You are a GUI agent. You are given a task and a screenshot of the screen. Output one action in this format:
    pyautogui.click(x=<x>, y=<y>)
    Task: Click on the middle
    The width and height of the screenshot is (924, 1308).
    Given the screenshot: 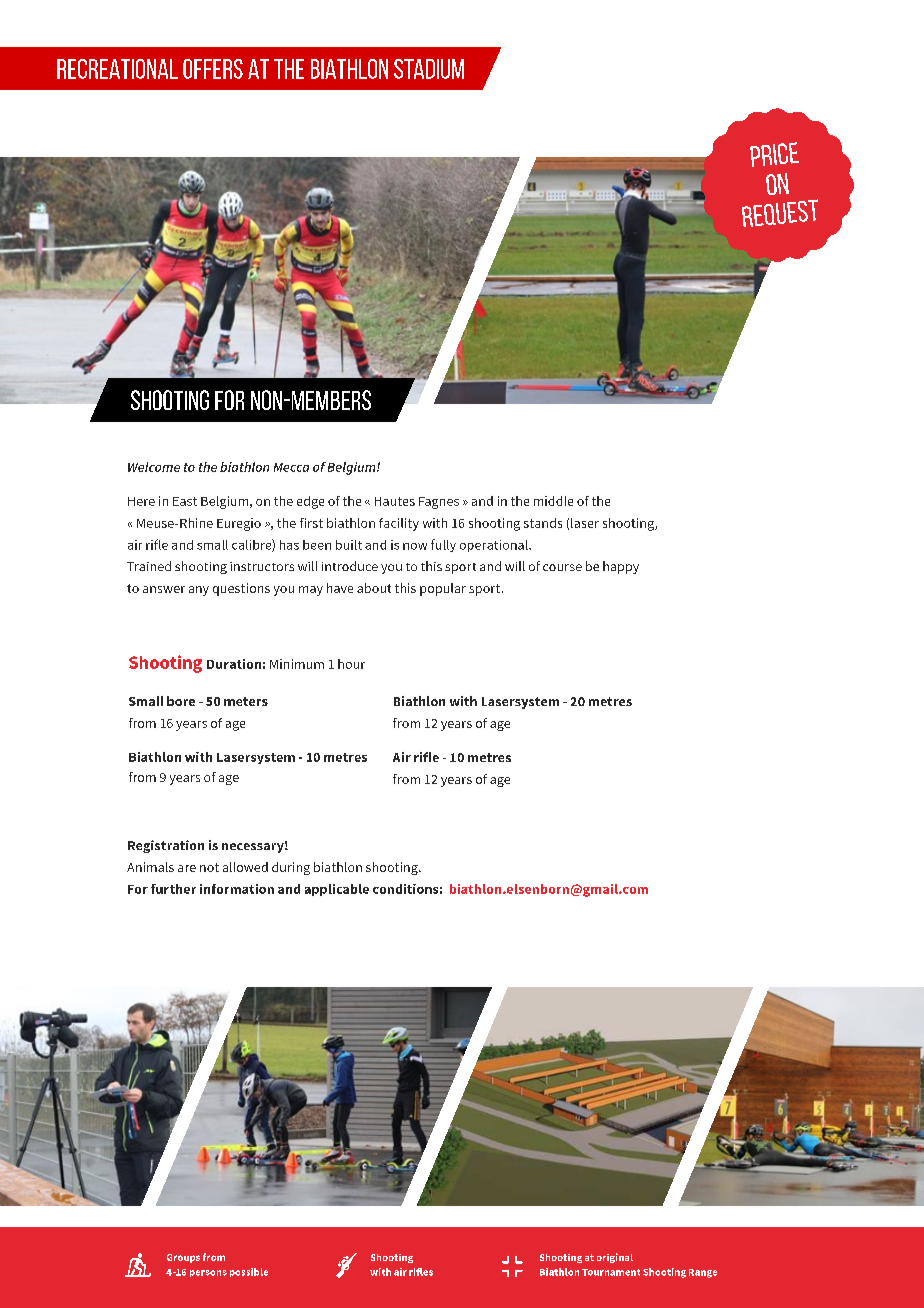 What is the action you would take?
    pyautogui.click(x=553, y=501)
